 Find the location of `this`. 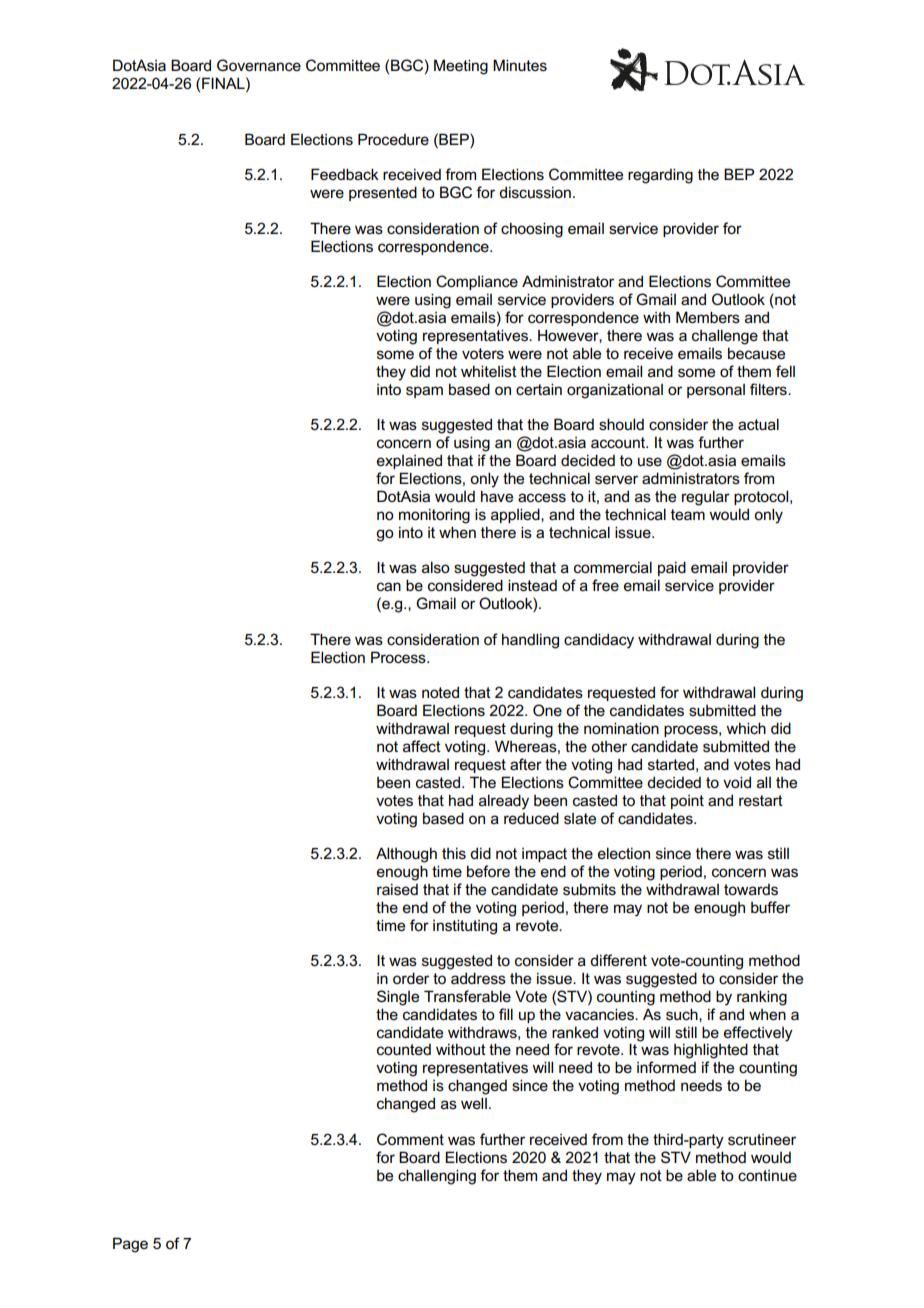

this is located at coordinates (454, 853).
